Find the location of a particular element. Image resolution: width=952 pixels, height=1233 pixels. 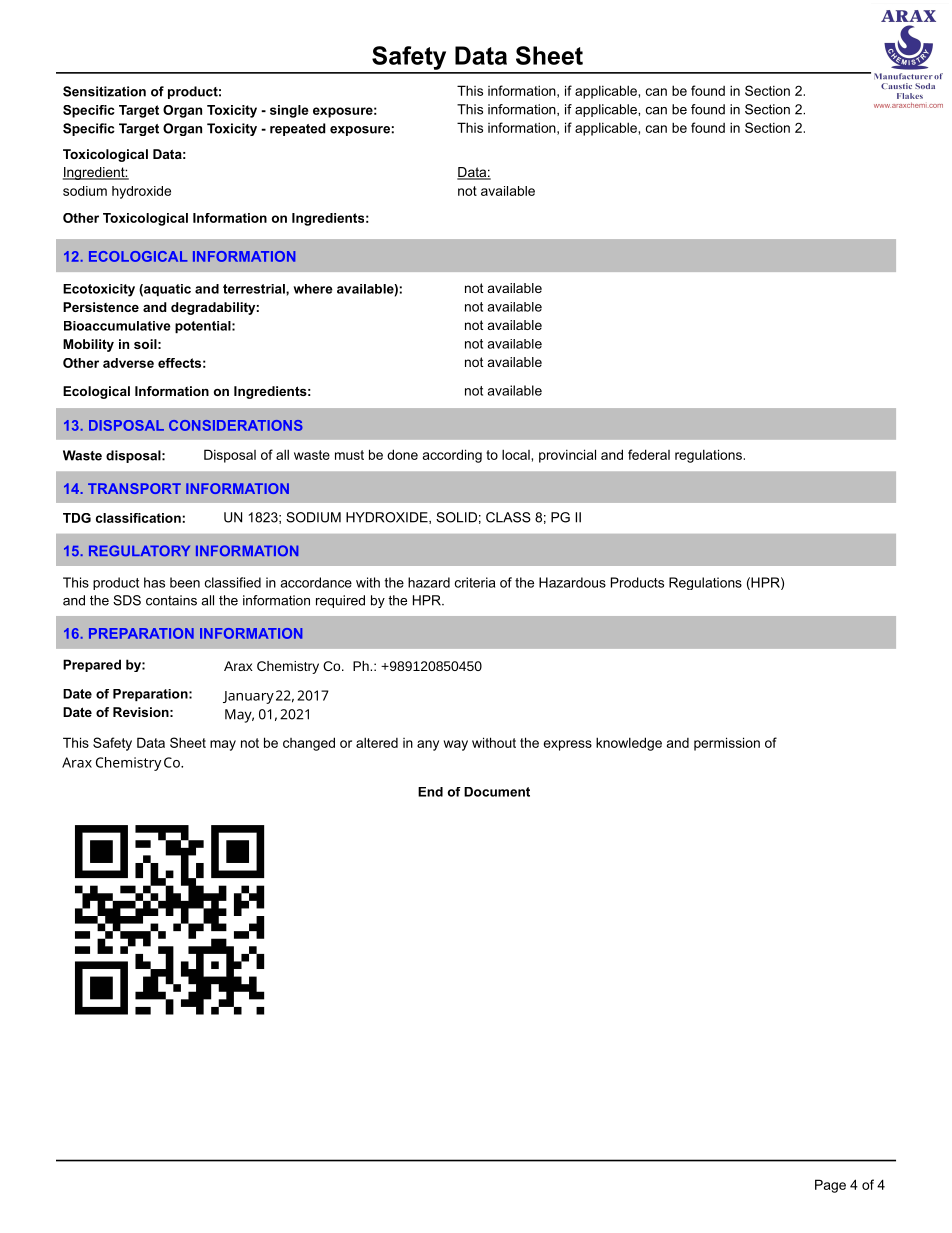

Document is located at coordinates (497, 792).
